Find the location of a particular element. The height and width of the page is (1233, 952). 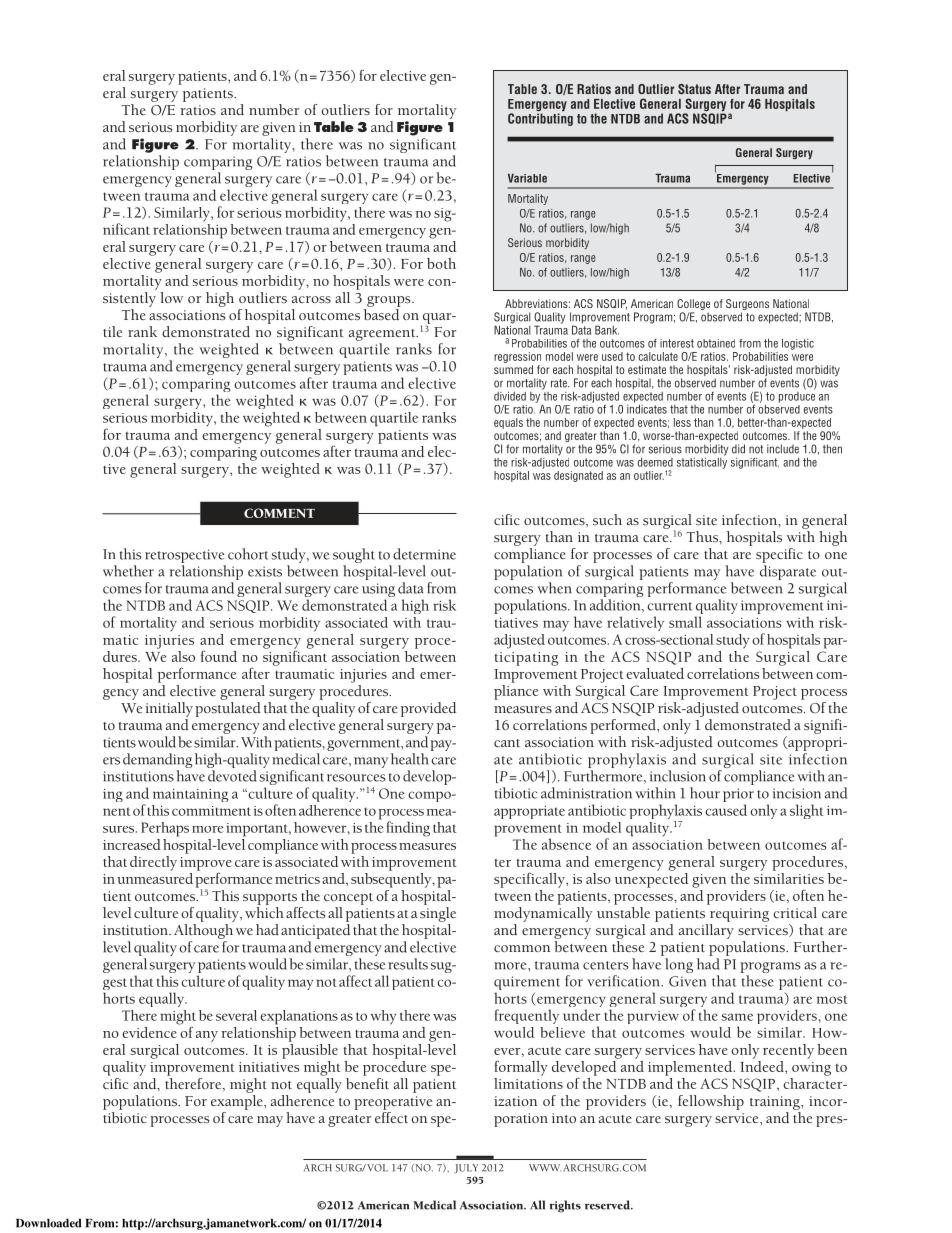

Contributing is located at coordinates (540, 118).
